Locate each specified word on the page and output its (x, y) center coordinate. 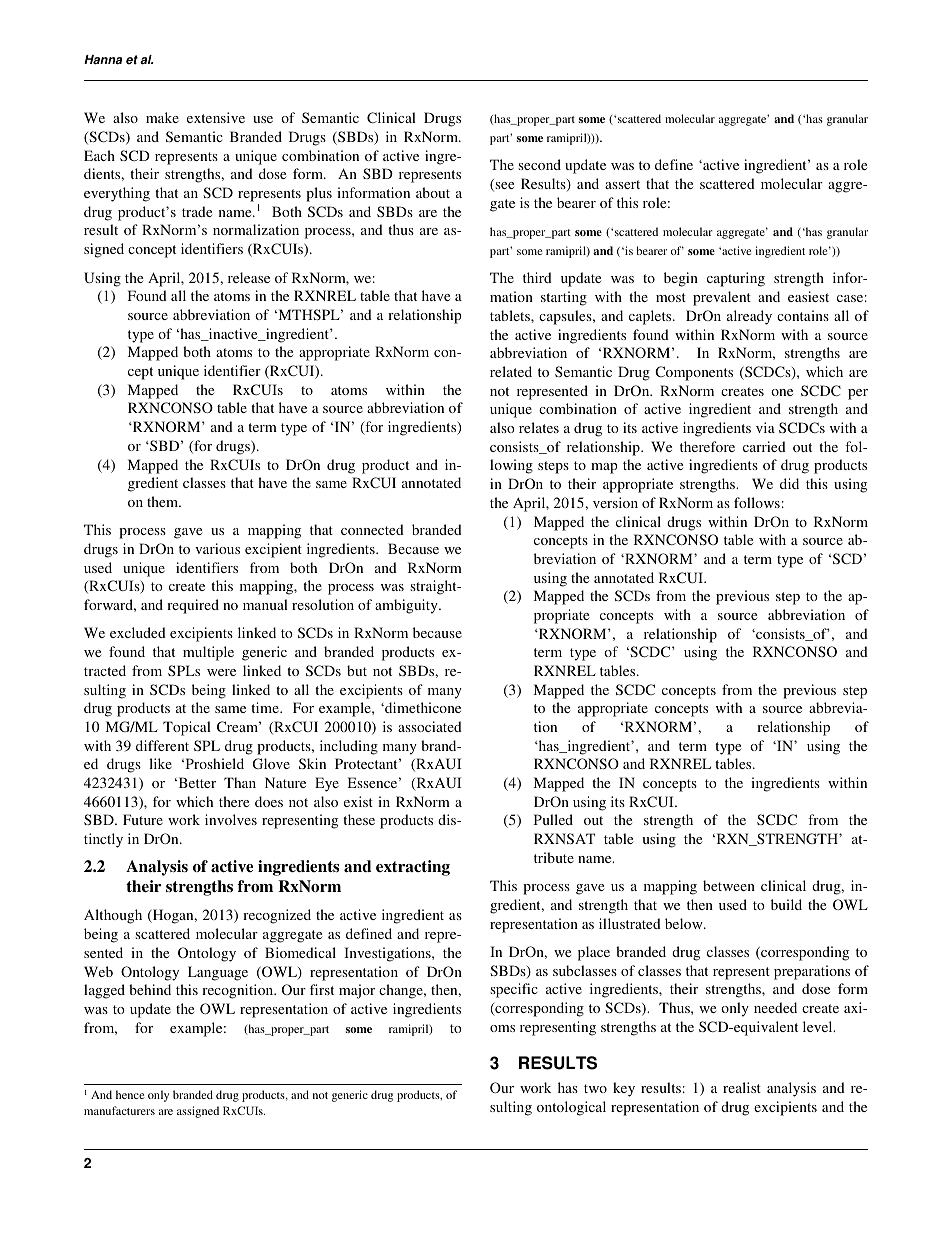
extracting (413, 868)
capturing (736, 279)
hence (130, 1094)
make (162, 117)
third (537, 277)
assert (622, 184)
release (249, 277)
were (221, 672)
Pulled (553, 819)
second (539, 164)
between (729, 885)
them (164, 501)
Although (113, 916)
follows (757, 502)
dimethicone (422, 707)
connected (372, 529)
